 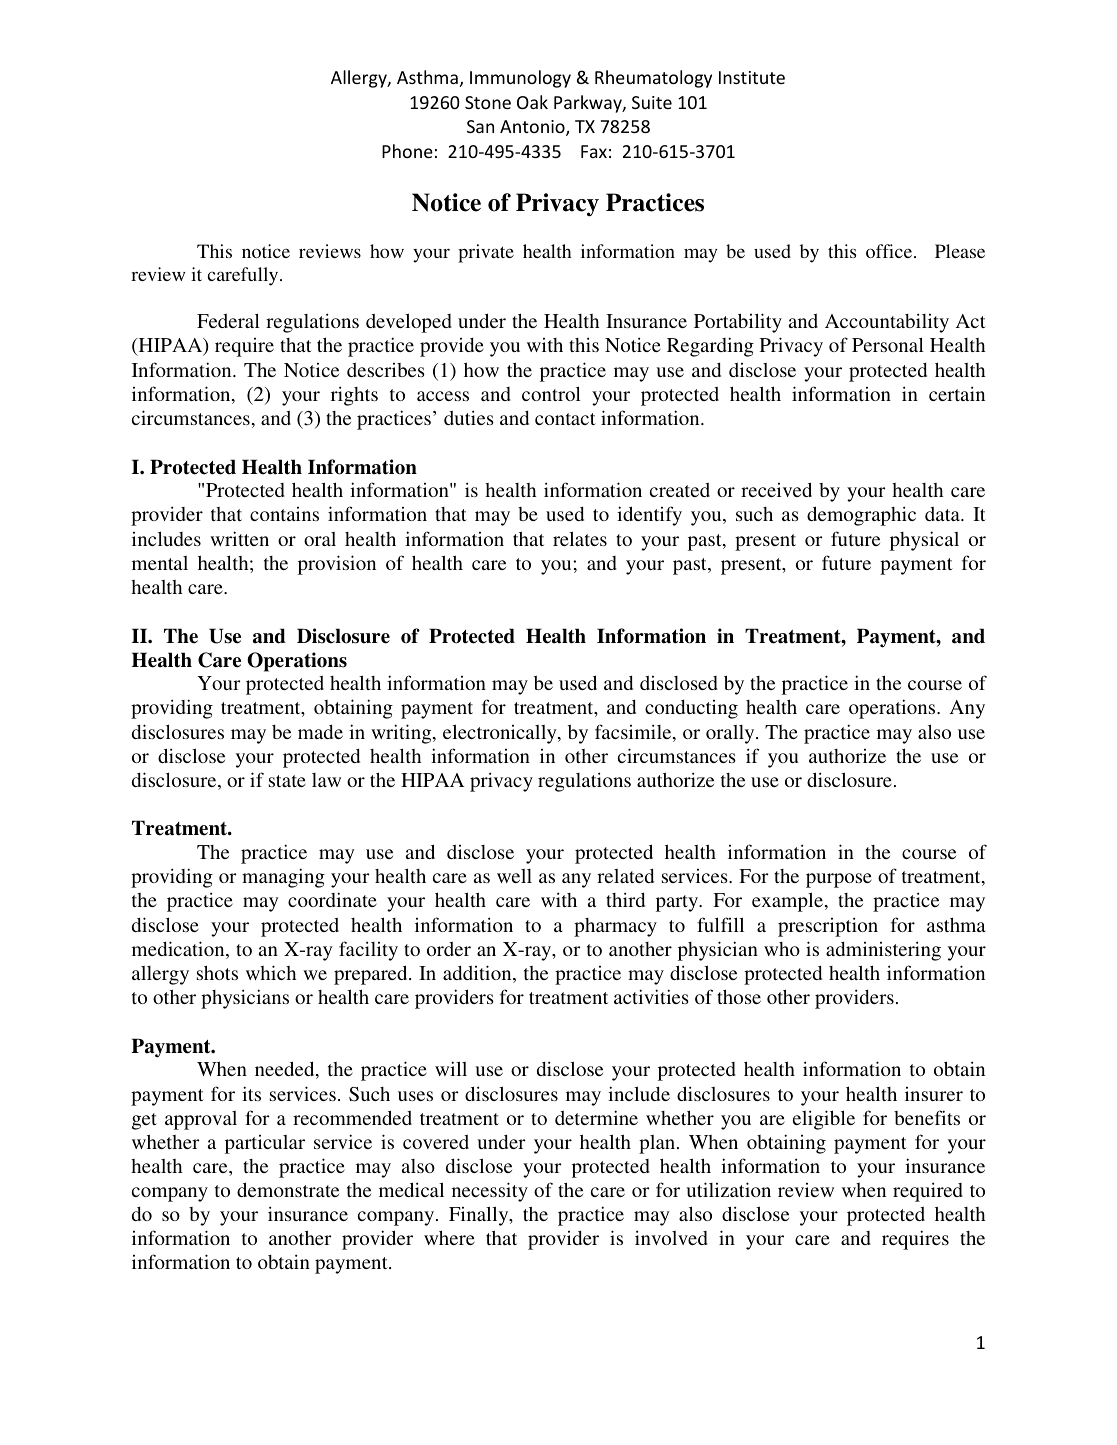 I want to click on Oak, so click(x=532, y=102).
